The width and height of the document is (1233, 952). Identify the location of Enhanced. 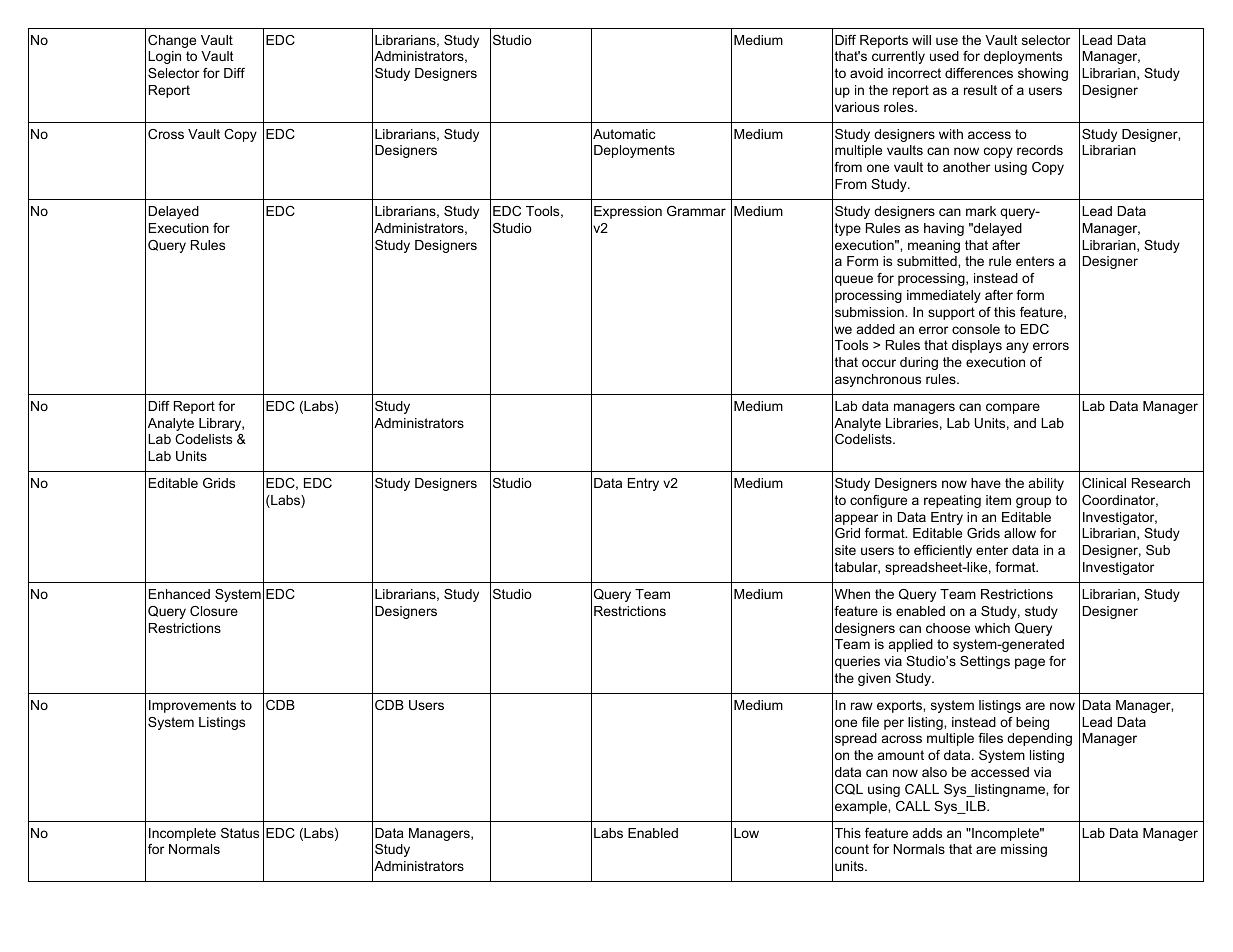
(179, 594).
